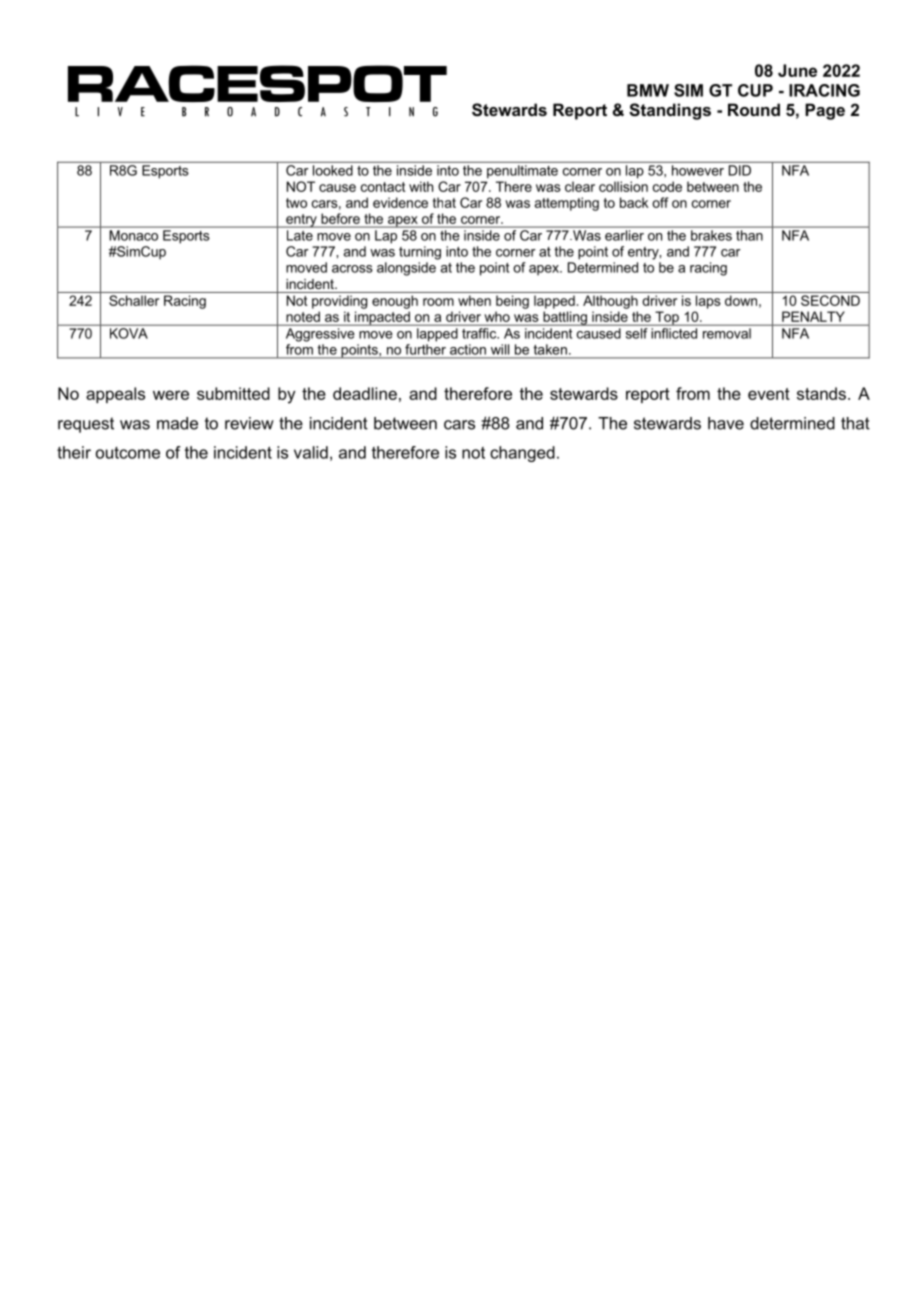  I want to click on than, so click(749, 235).
